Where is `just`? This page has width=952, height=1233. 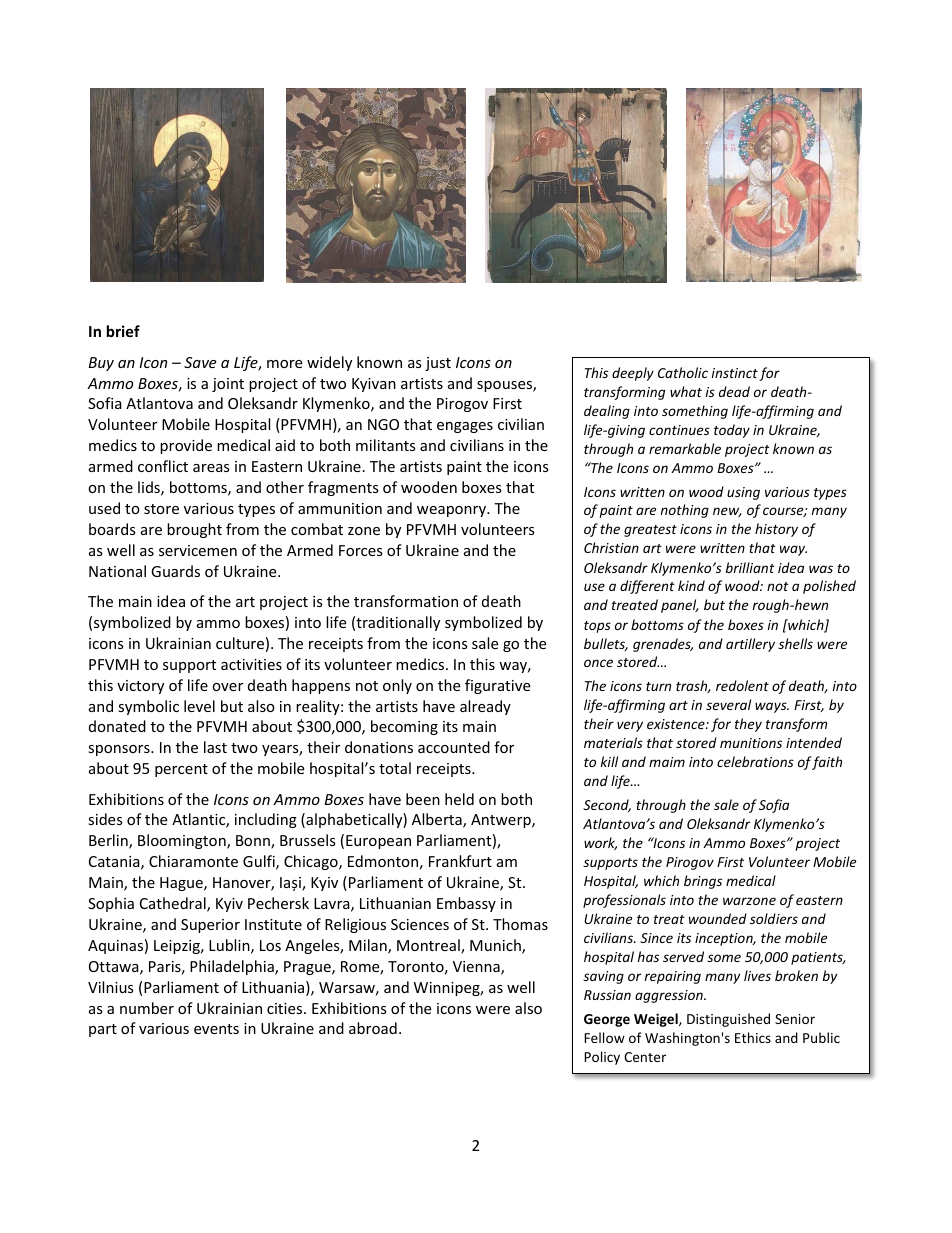 just is located at coordinates (438, 364).
